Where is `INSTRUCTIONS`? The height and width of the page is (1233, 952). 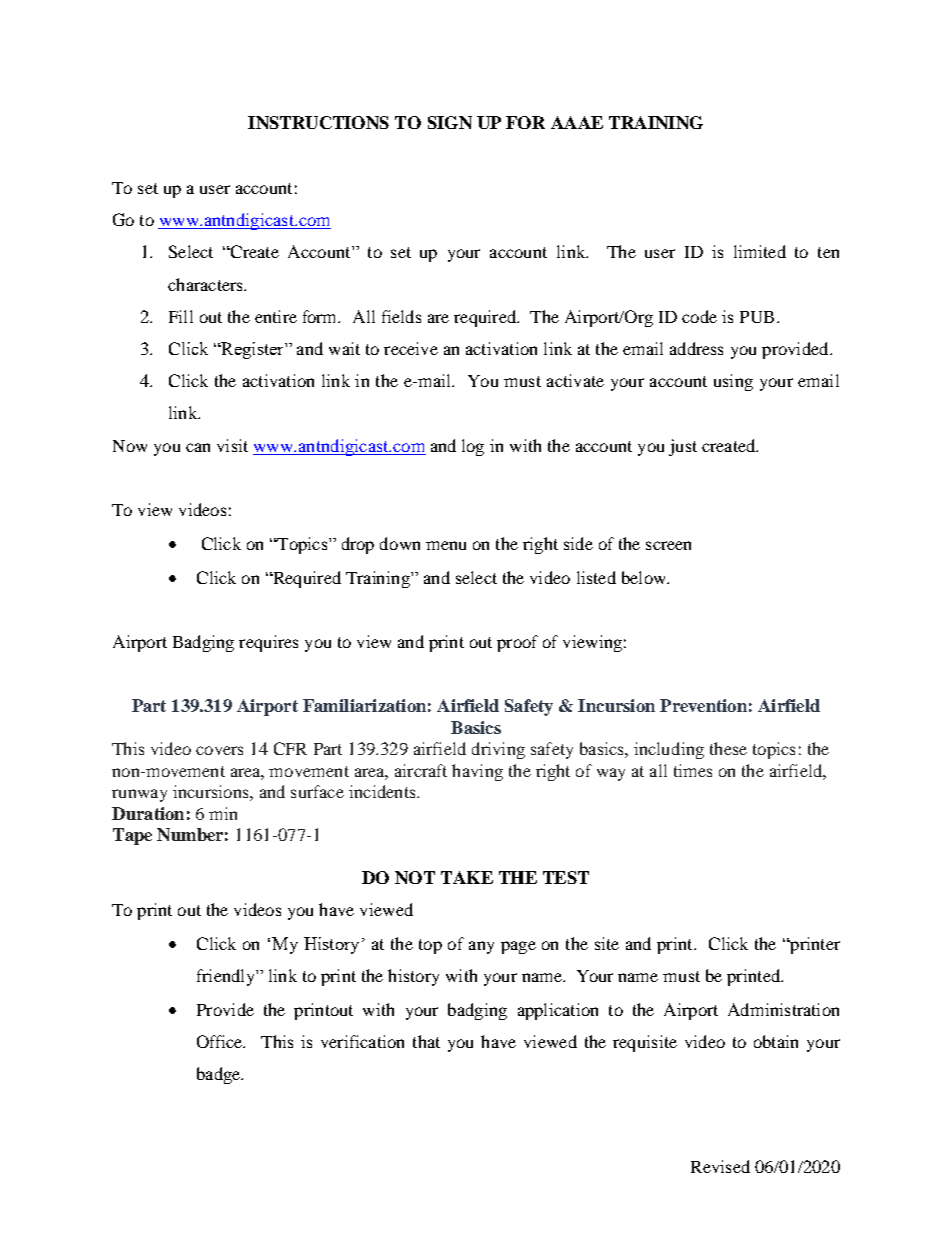
INSTRUCTIONS is located at coordinates (318, 122).
